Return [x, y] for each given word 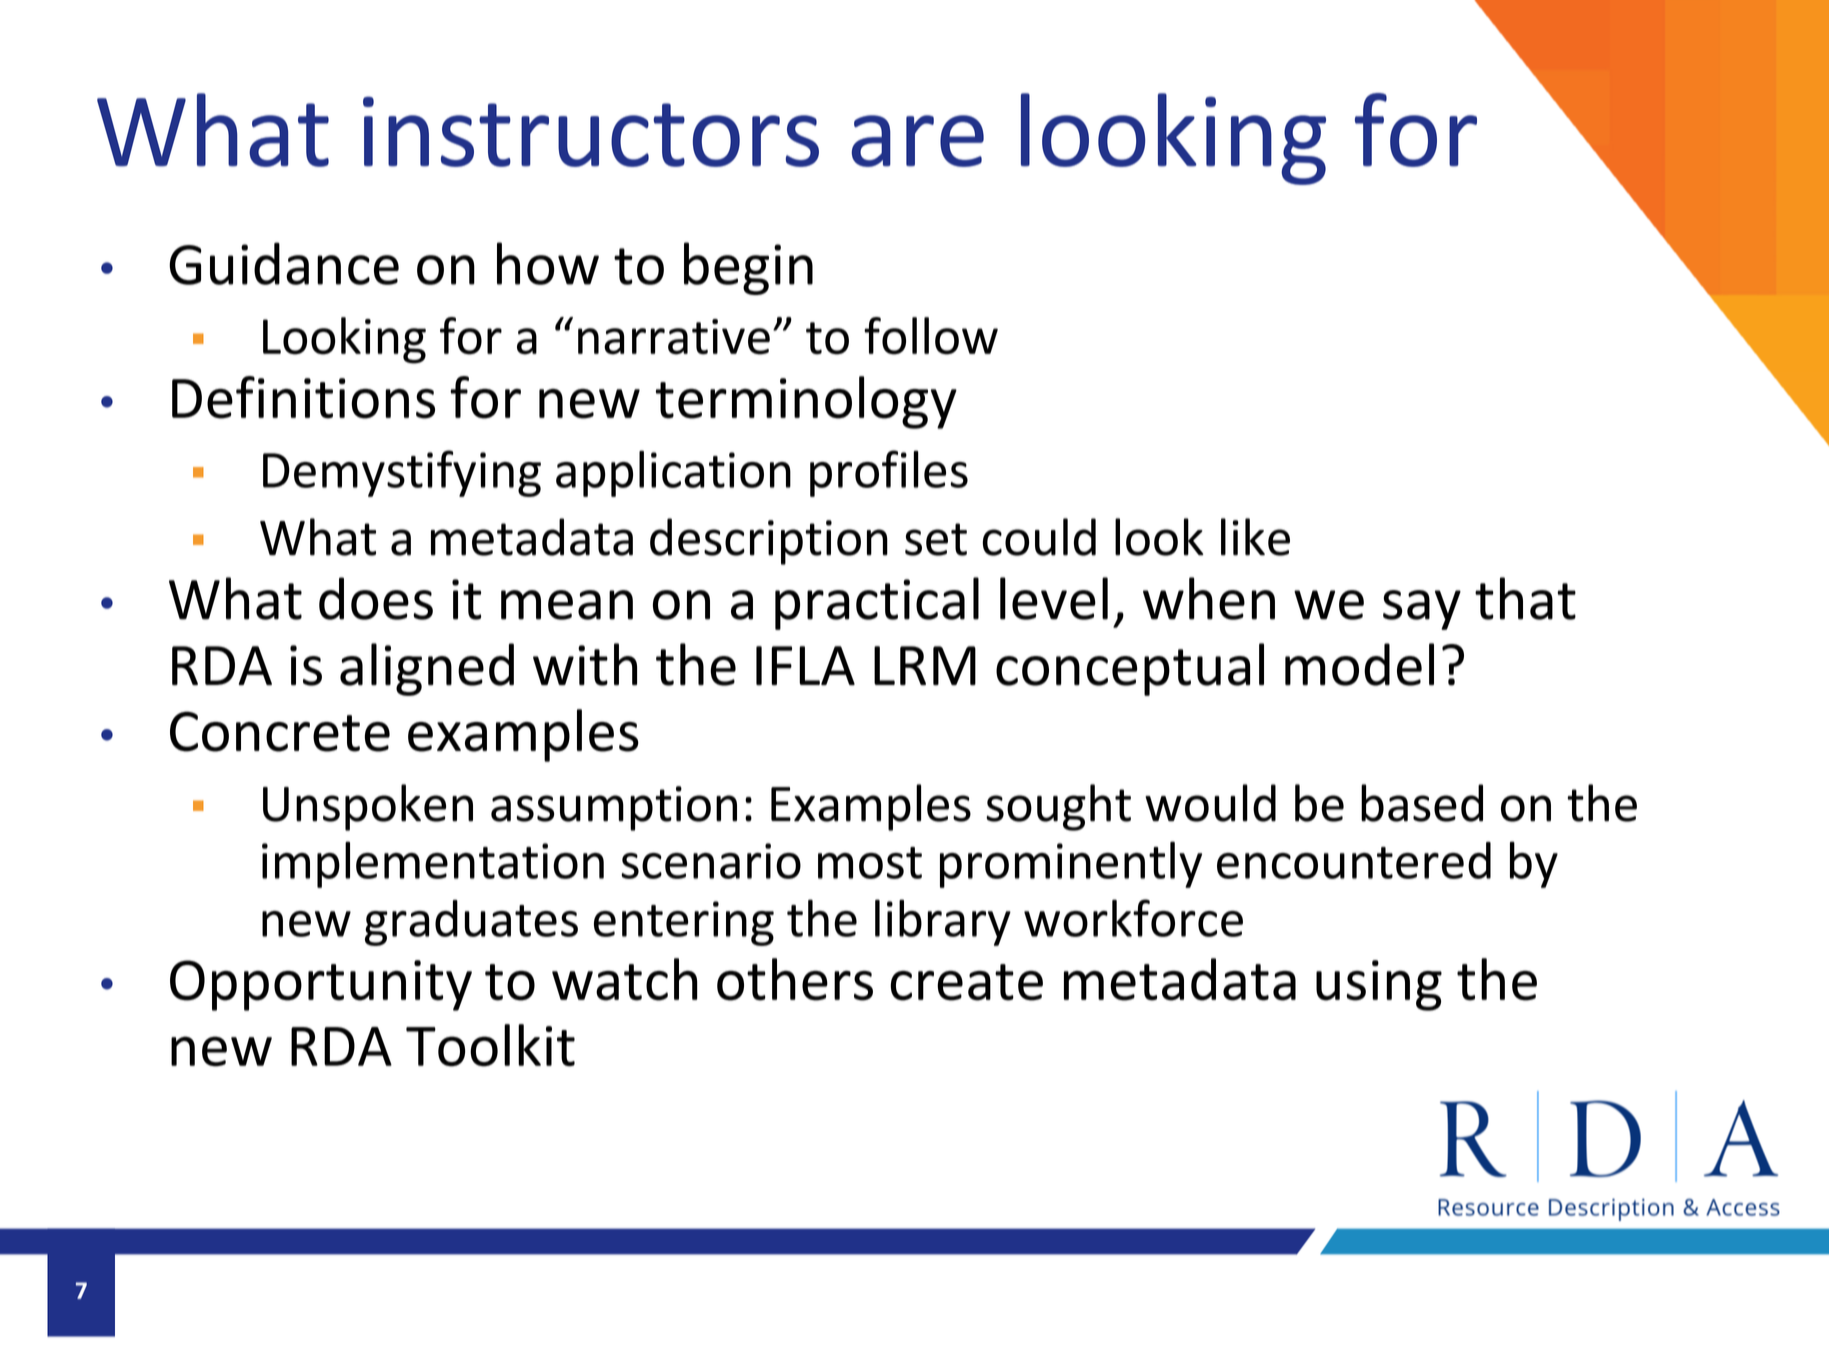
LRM [925, 665]
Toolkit [490, 1045]
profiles [889, 473]
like [1255, 537]
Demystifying [402, 473]
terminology [806, 402]
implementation [433, 864]
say [1422, 610]
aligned [427, 669]
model [1359, 664]
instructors [591, 132]
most [870, 863]
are [918, 141]
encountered [1354, 860]
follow [931, 336]
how [548, 263]
